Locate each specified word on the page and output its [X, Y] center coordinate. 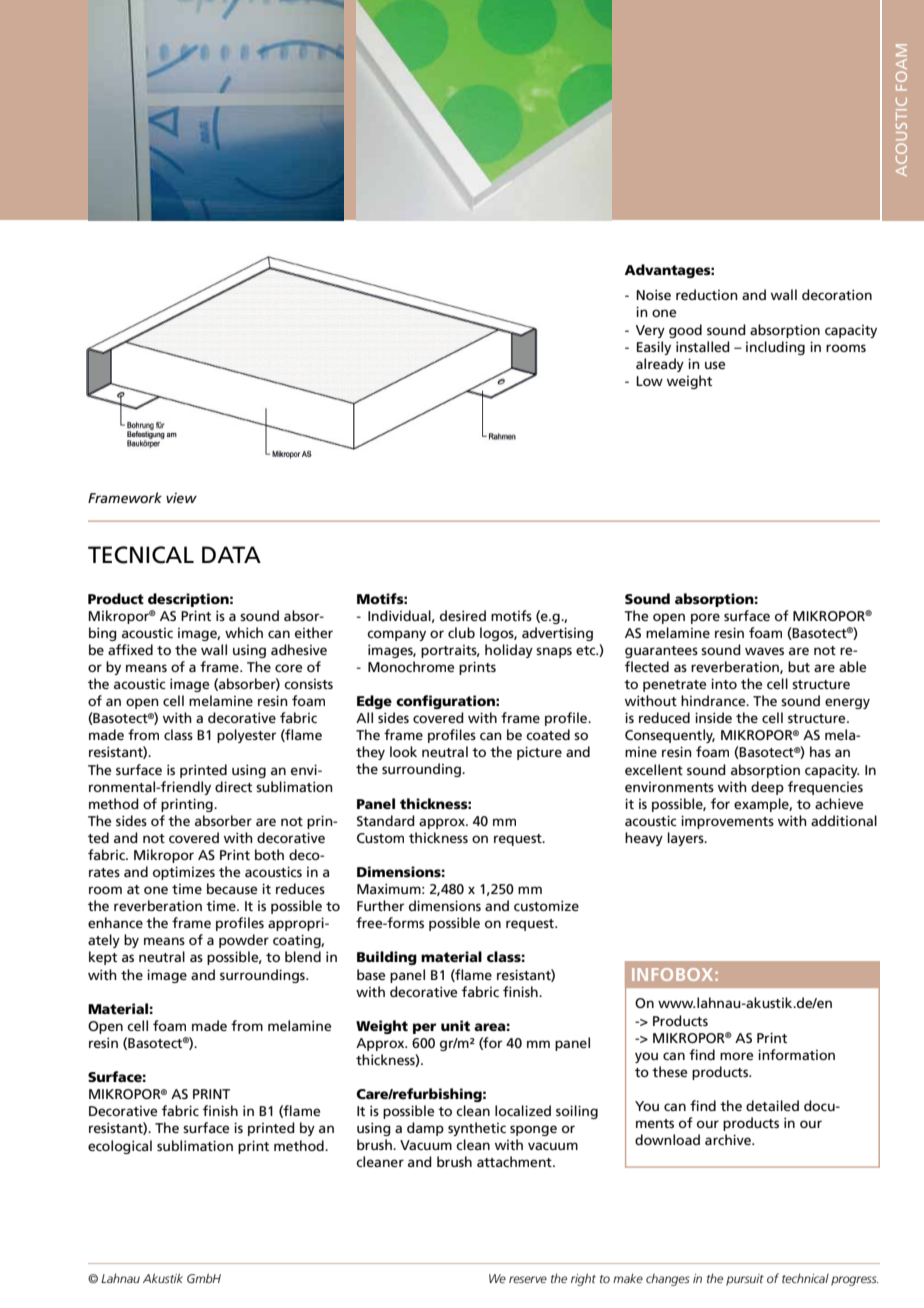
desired [463, 615]
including [775, 348]
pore [705, 618]
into [724, 683]
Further [381, 905]
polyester [247, 736]
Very [650, 331]
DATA [231, 554]
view [181, 498]
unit [455, 1025]
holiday [509, 651]
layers [687, 839]
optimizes [184, 873]
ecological [120, 1147]
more [736, 1056]
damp [425, 1129]
